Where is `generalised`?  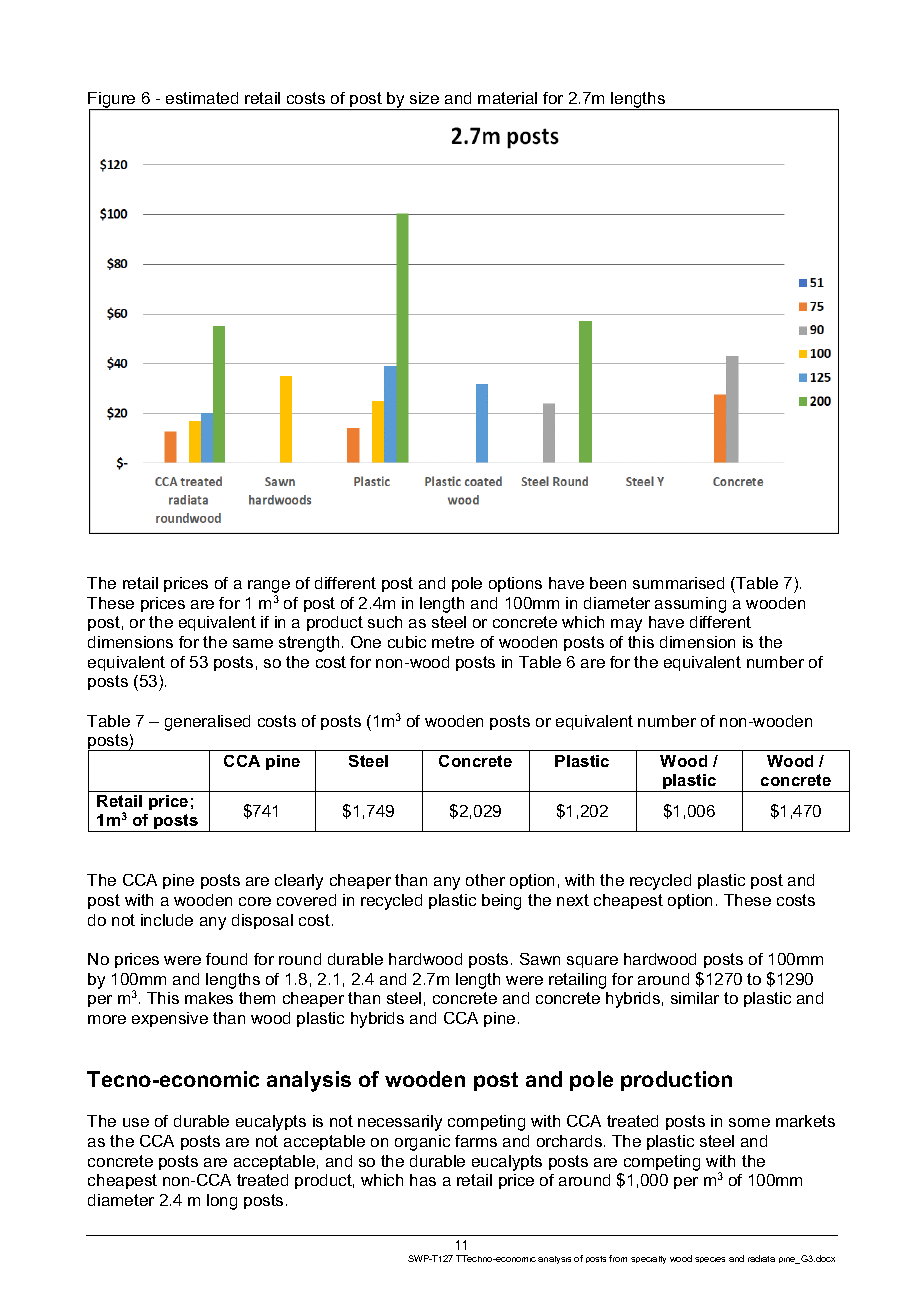 generalised is located at coordinates (207, 723).
